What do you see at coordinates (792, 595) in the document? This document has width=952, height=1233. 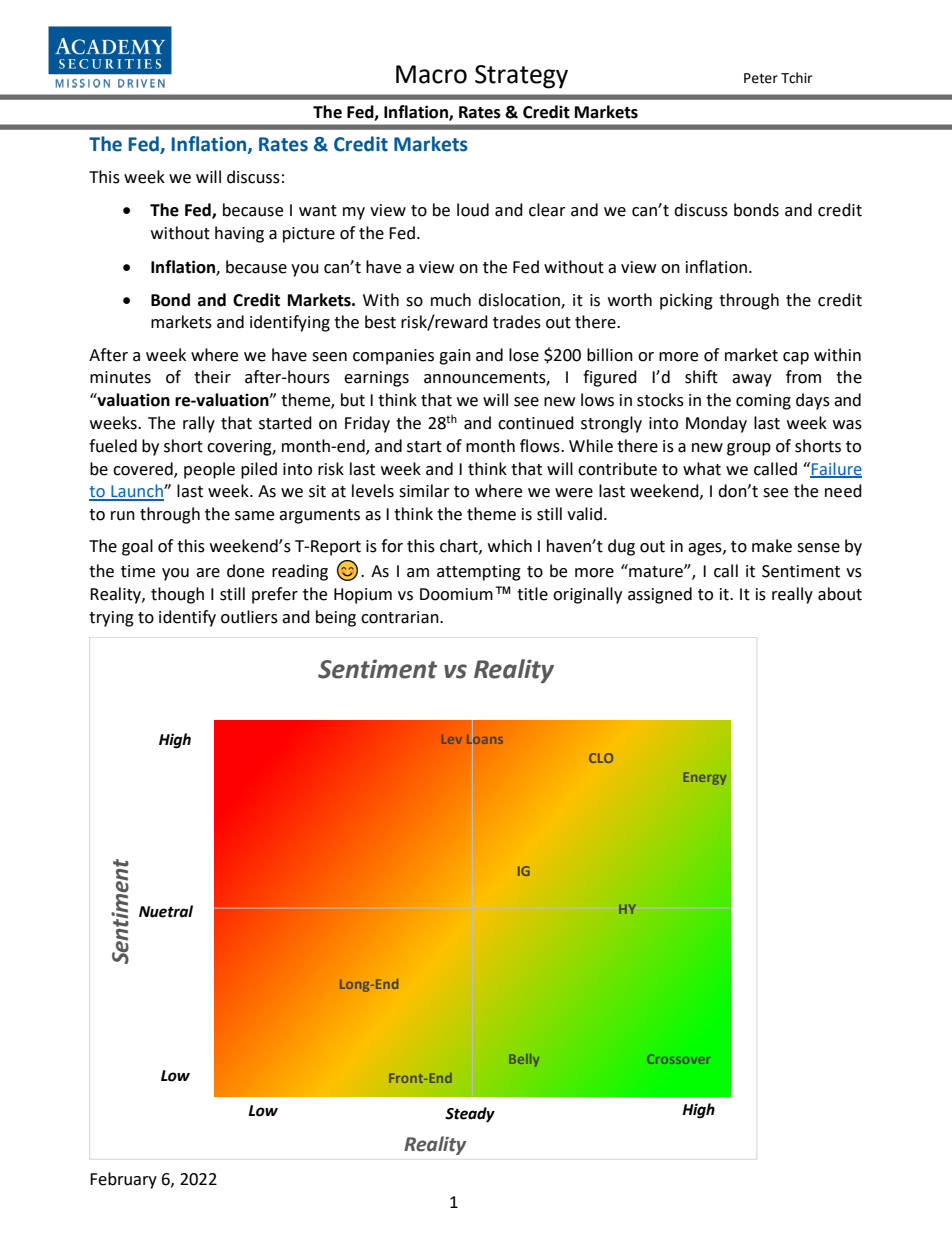 I see `really` at bounding box center [792, 595].
